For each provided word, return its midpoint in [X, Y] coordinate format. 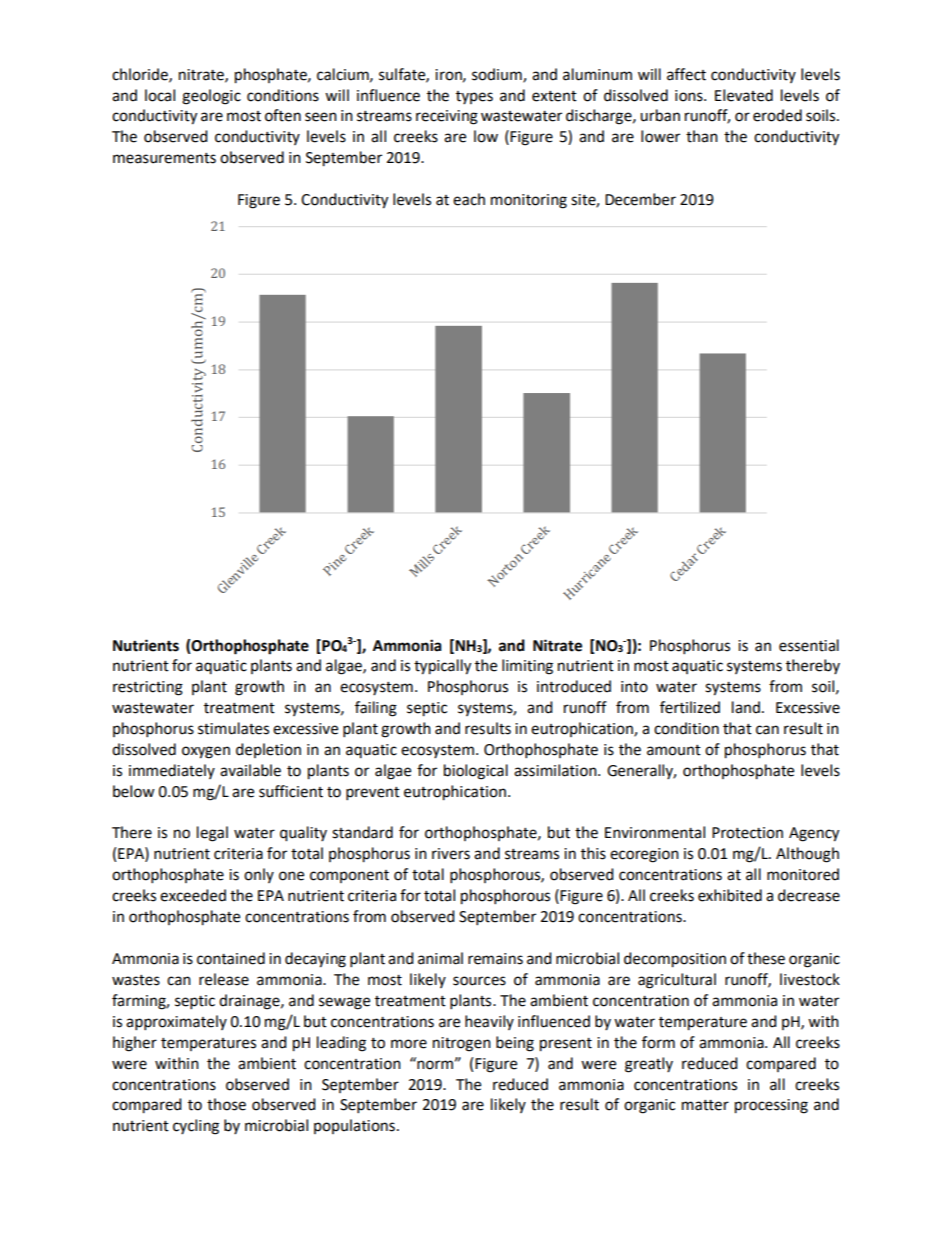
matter [705, 1105]
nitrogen [462, 1044]
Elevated [744, 95]
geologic [211, 97]
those [226, 1104]
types [474, 97]
